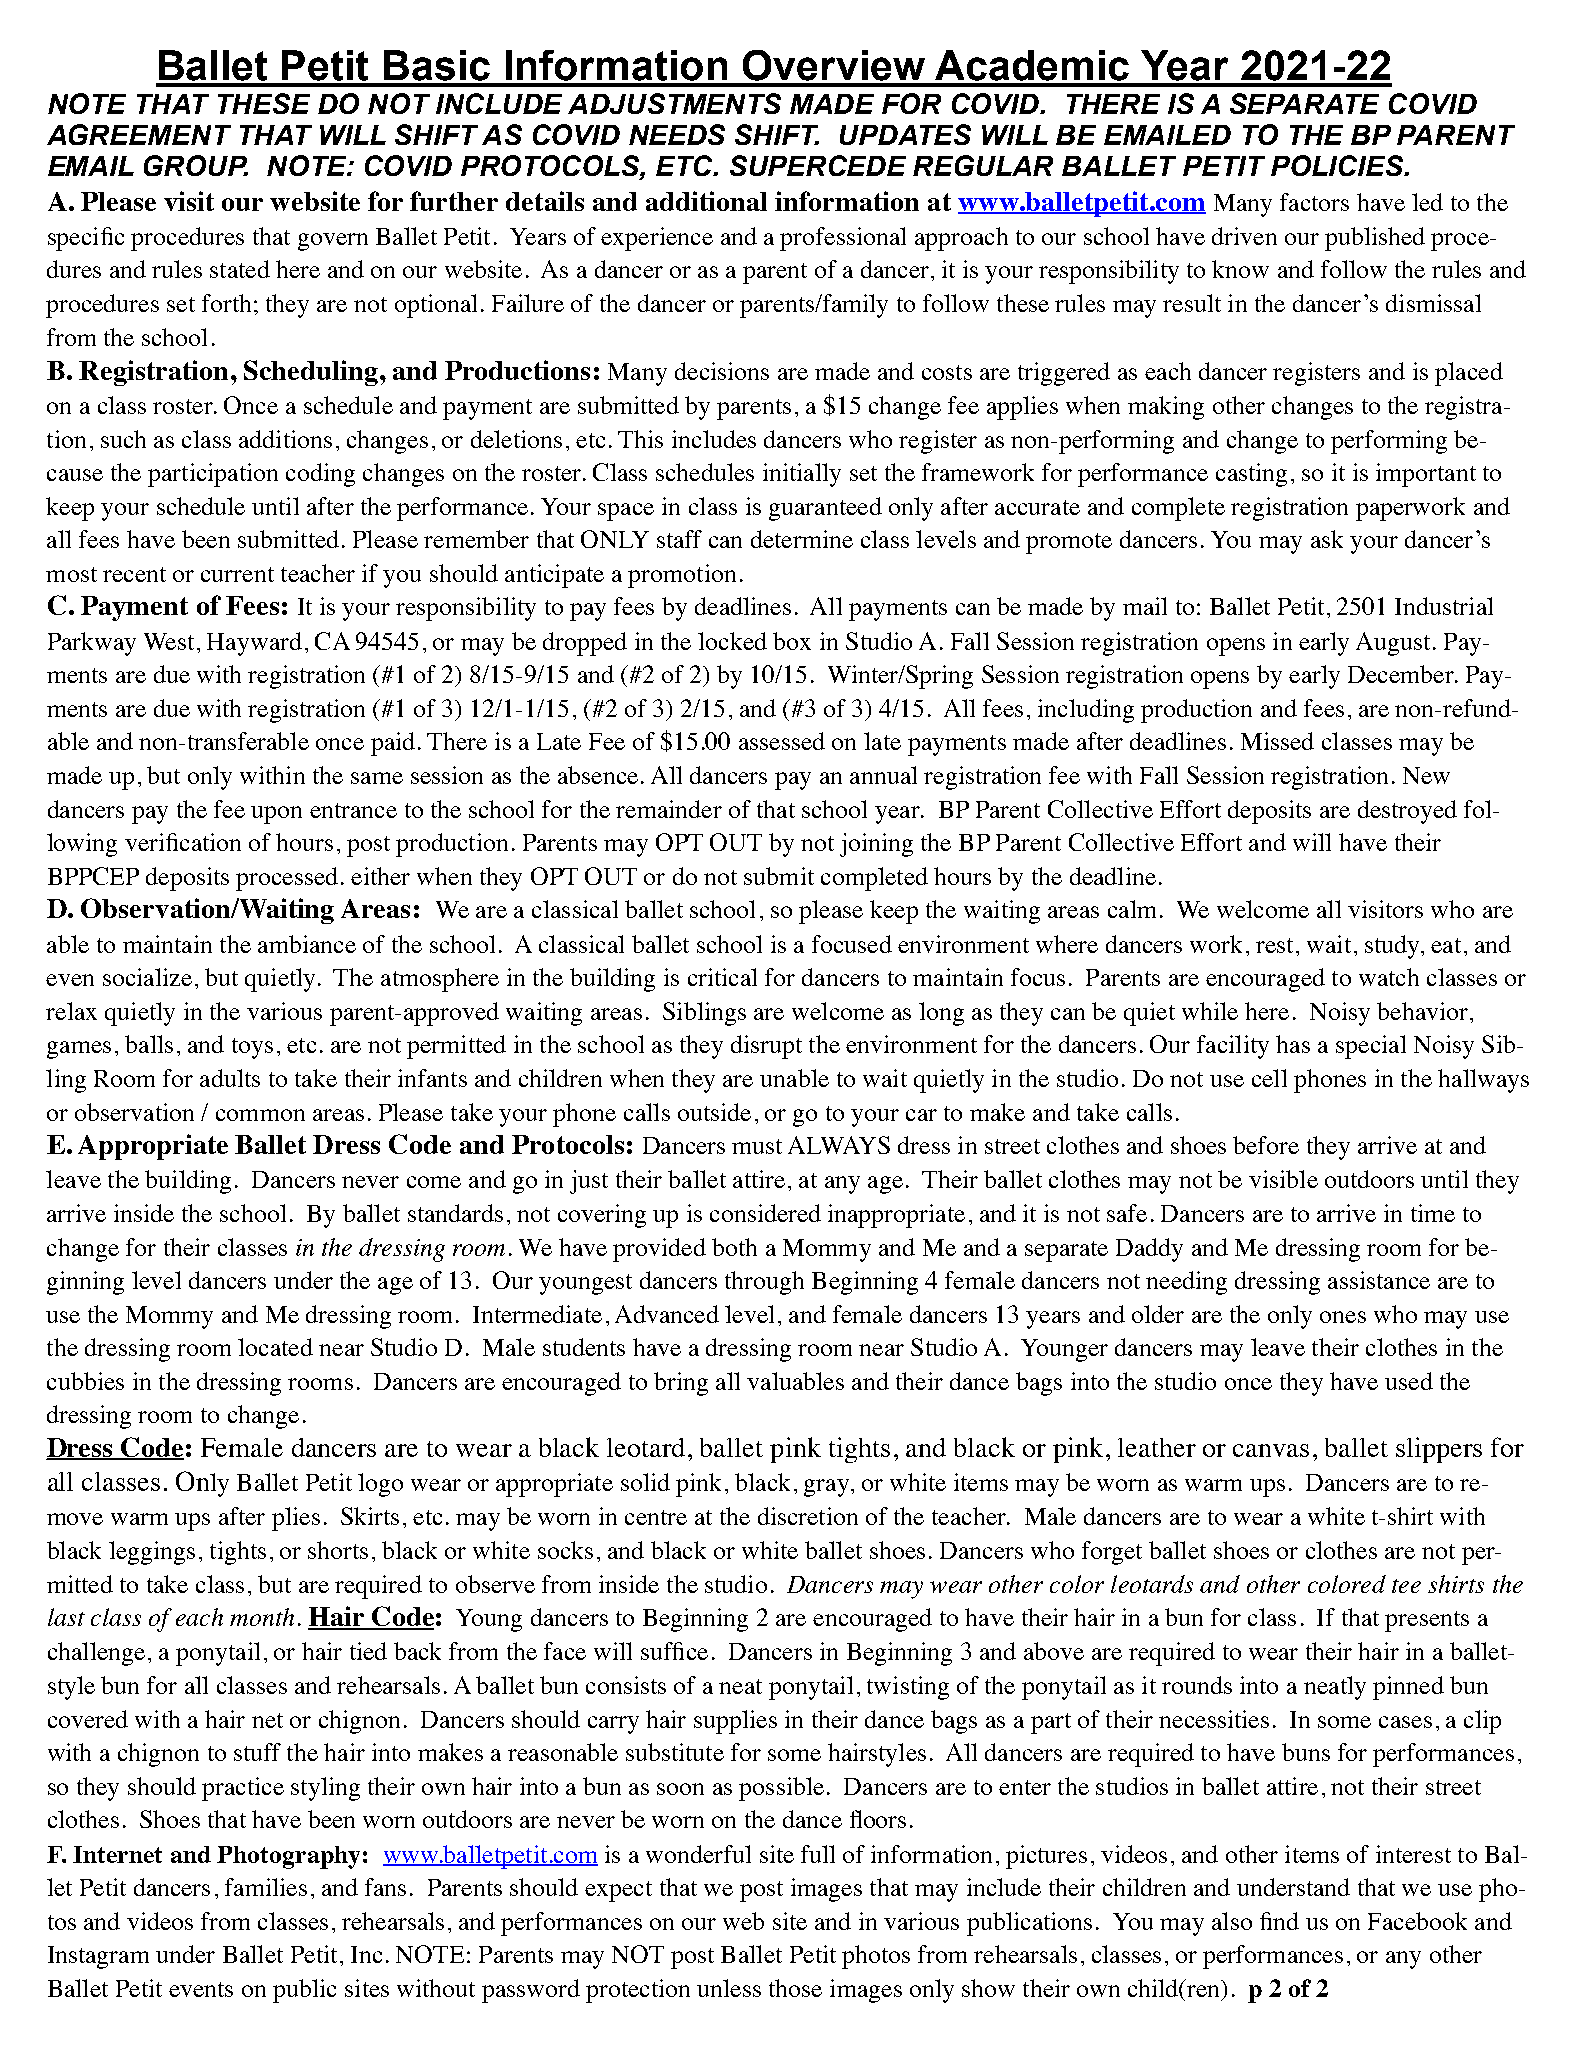 The height and width of the screenshot is (2046, 1581). What do you see at coordinates (230, 1078) in the screenshot?
I see `adults` at bounding box center [230, 1078].
